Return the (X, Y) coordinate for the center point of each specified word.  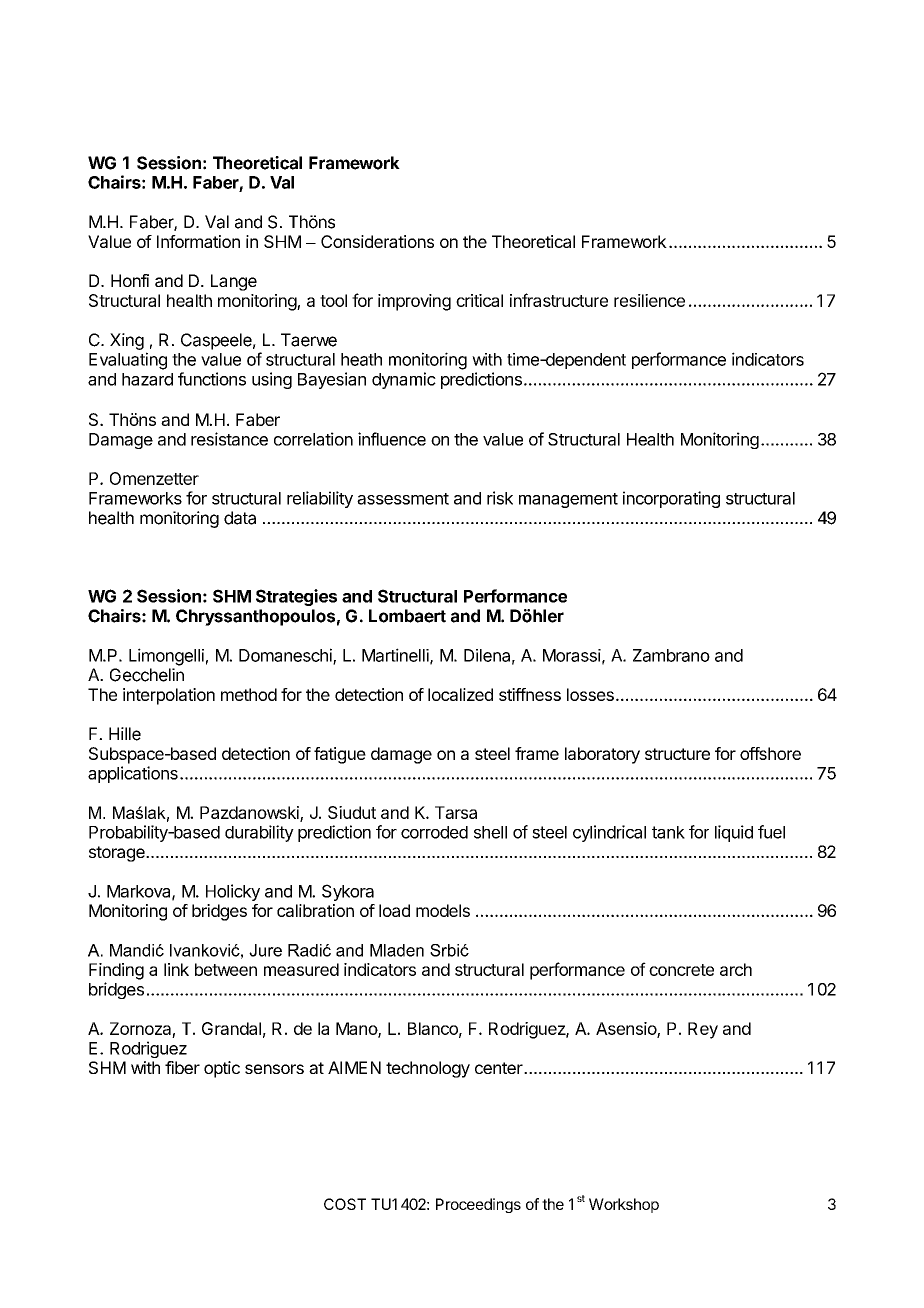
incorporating (671, 499)
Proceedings (478, 1205)
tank (668, 832)
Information (198, 241)
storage (118, 854)
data (240, 518)
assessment (403, 499)
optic (222, 1069)
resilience (649, 300)
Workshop (624, 1205)
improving (414, 302)
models (443, 910)
